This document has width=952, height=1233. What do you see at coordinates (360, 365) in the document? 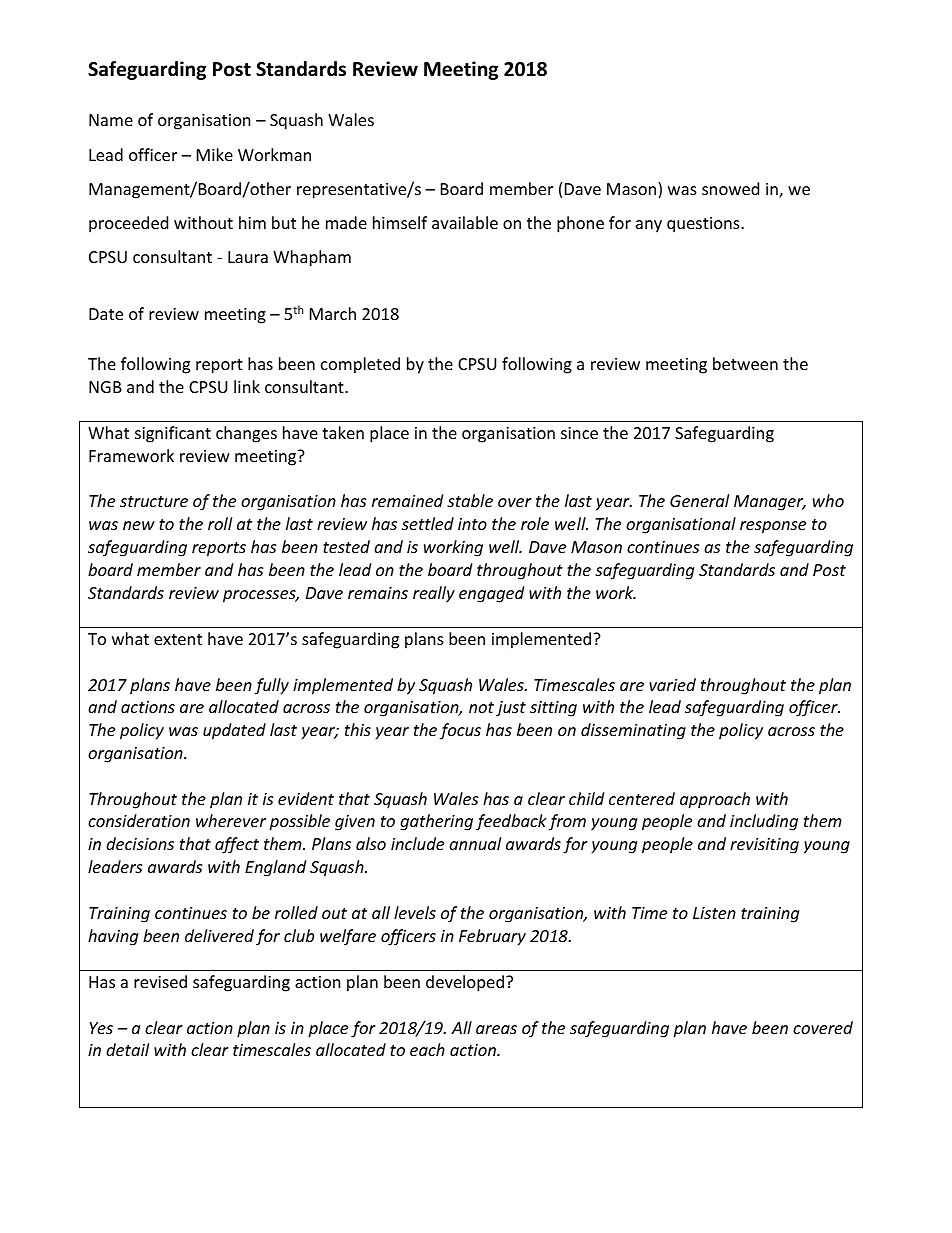
I see `completed` at bounding box center [360, 365].
